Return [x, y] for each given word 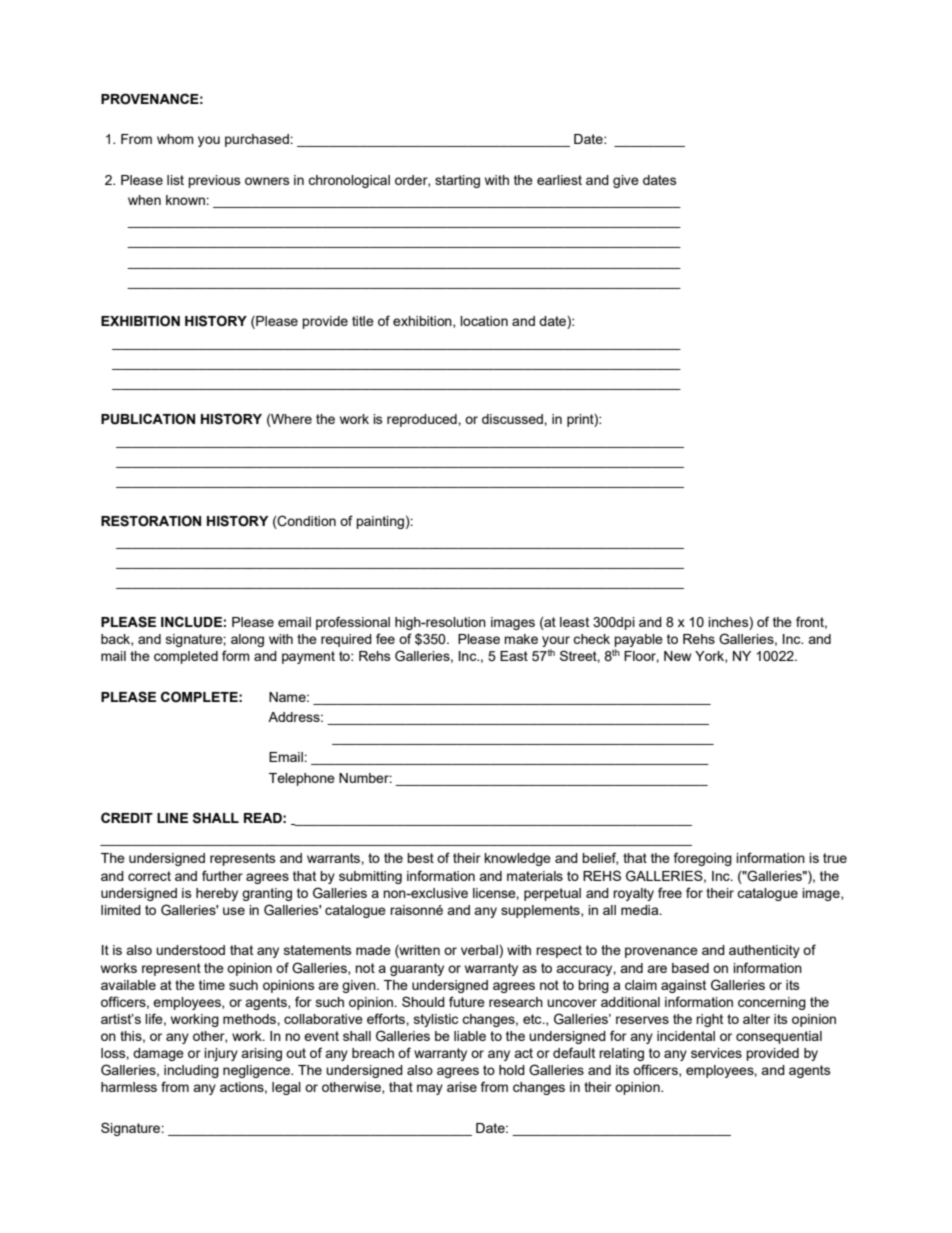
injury [221, 1054]
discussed [513, 419]
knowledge [517, 859]
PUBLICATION [148, 419]
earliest [559, 180]
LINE [172, 818]
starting [457, 181]
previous [214, 181]
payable [638, 640]
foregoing [703, 859]
